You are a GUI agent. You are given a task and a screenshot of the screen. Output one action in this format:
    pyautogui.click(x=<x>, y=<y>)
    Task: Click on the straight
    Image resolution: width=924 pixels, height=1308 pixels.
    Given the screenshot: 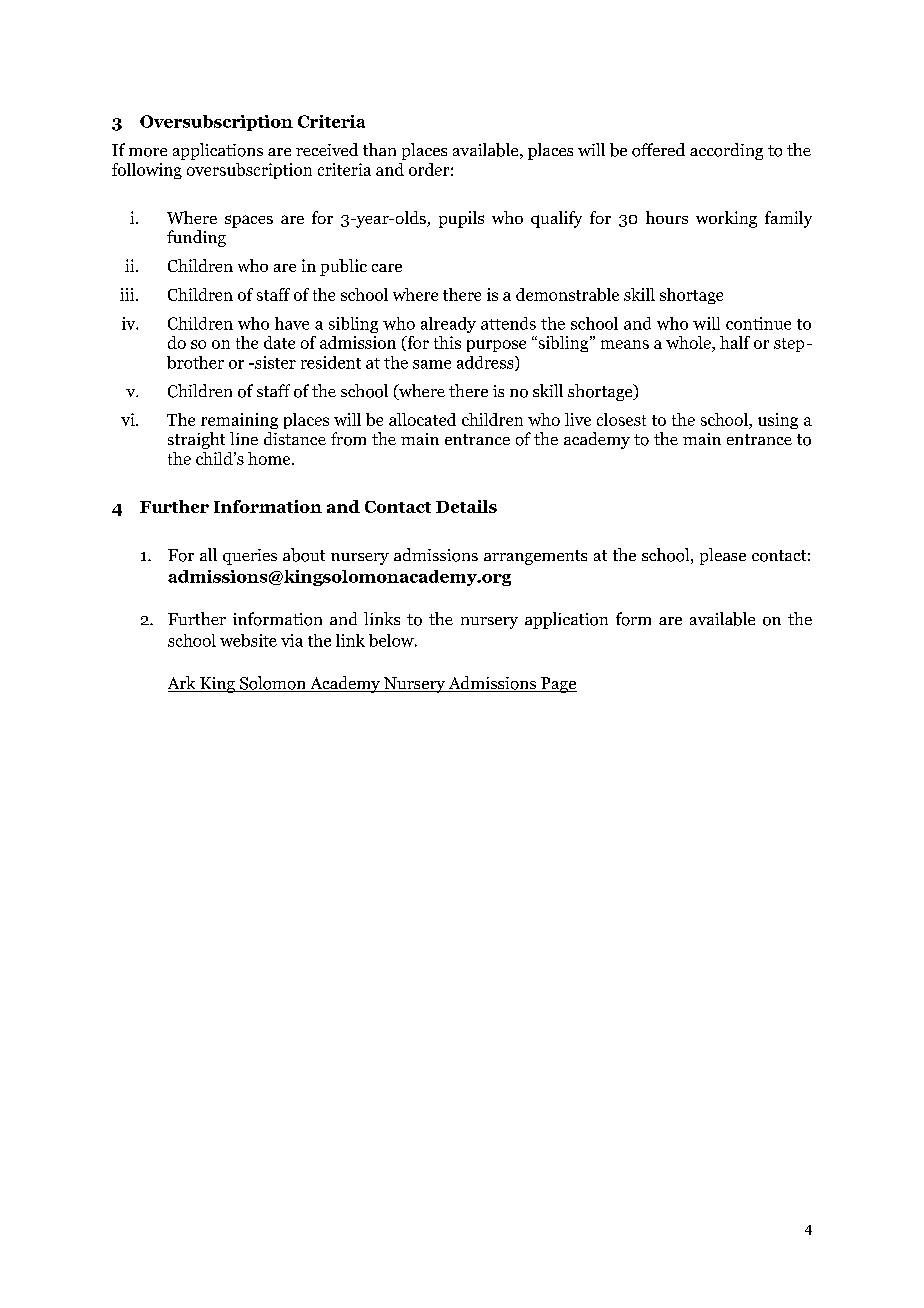 What is the action you would take?
    pyautogui.click(x=196, y=440)
